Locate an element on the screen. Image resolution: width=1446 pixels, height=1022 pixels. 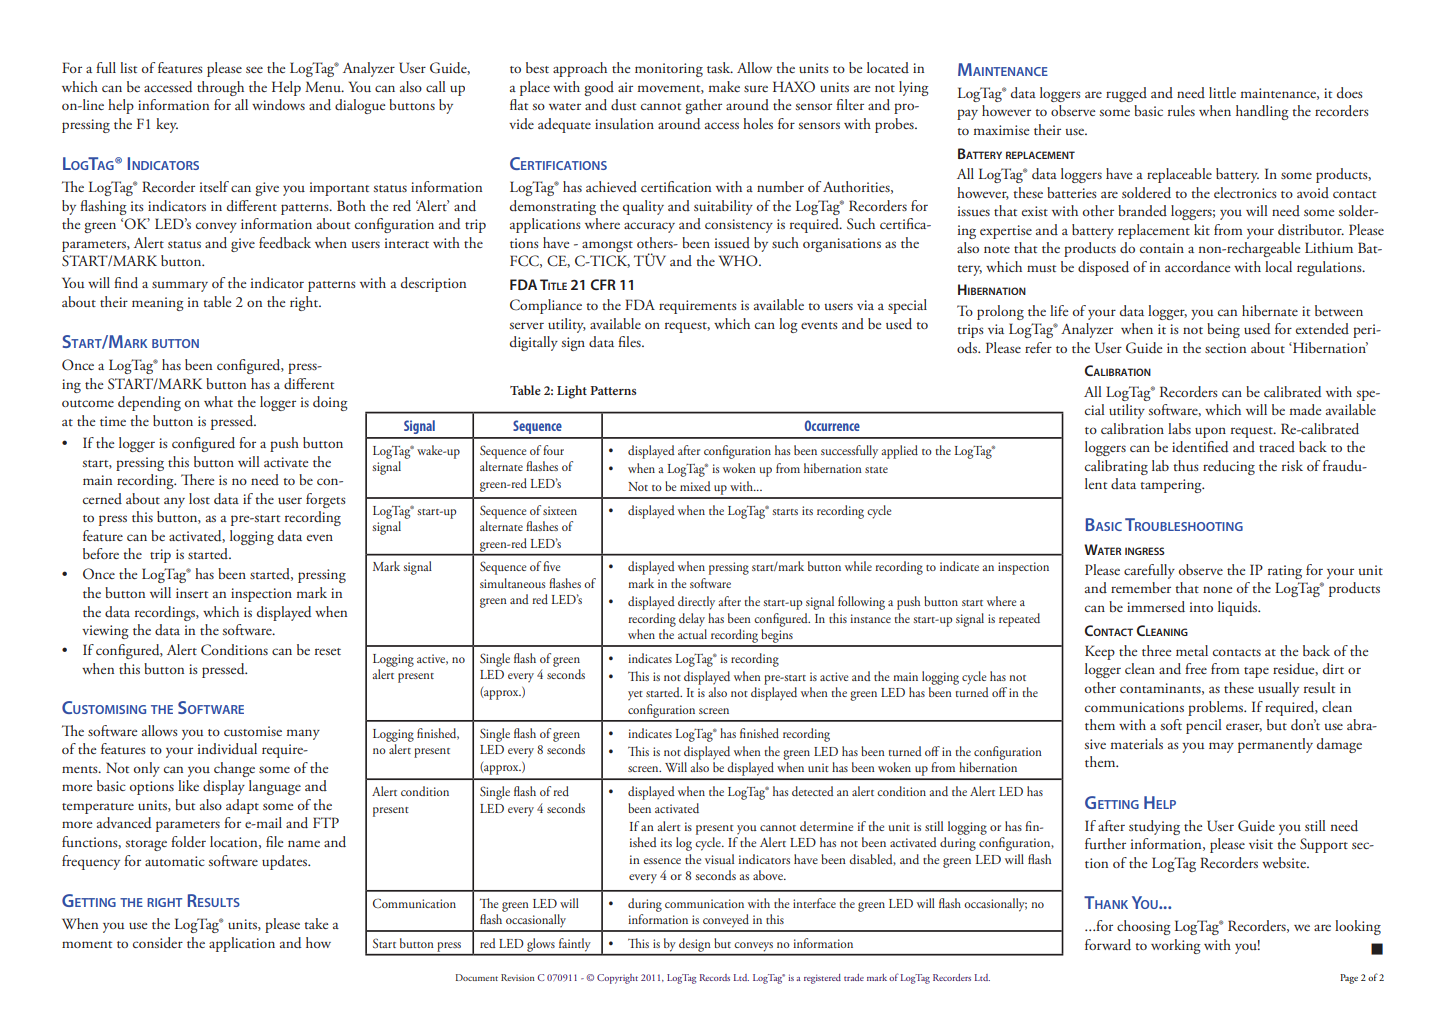
Light is located at coordinates (572, 392).
